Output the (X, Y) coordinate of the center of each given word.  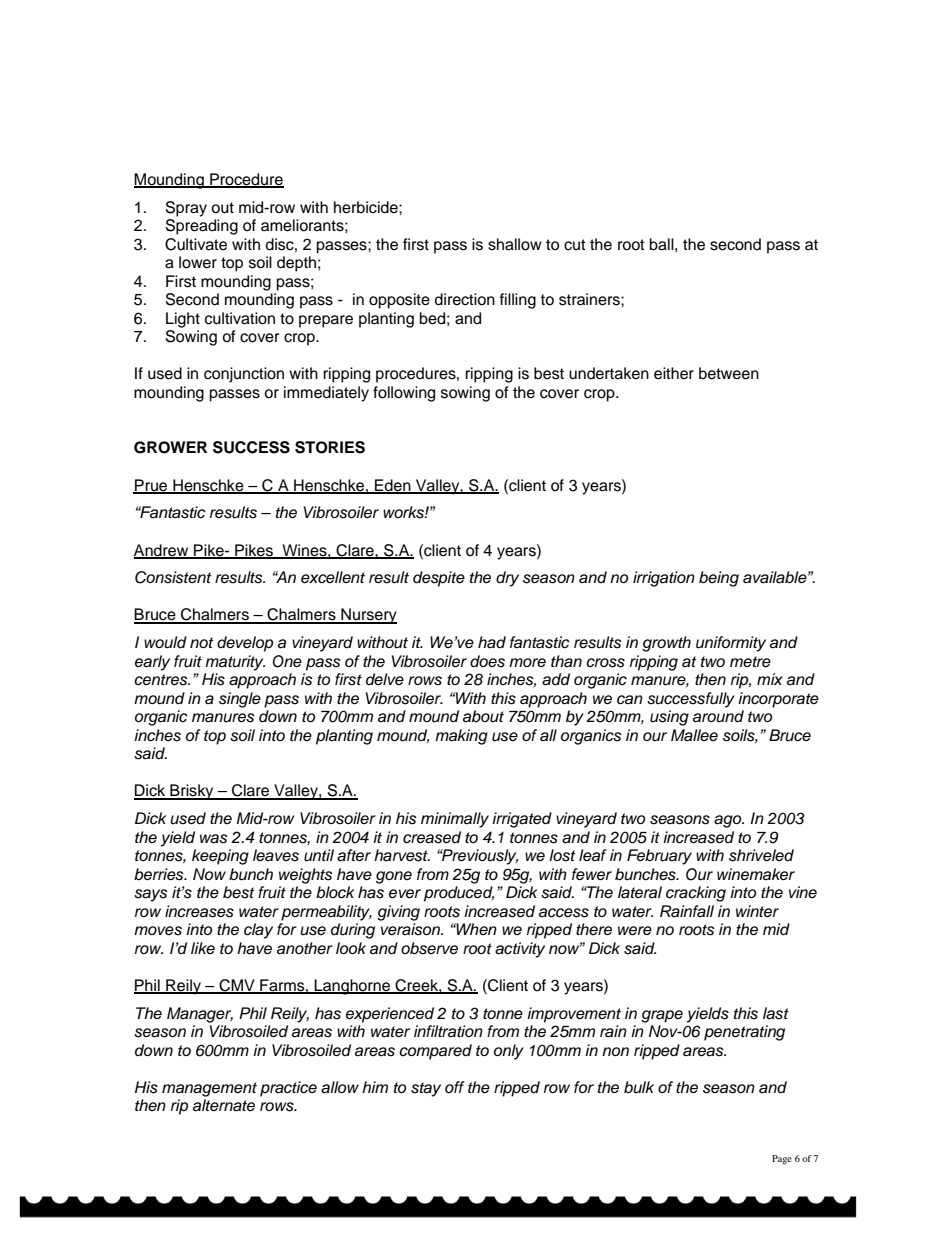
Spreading (202, 227)
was (214, 839)
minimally (455, 820)
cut (575, 245)
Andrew (162, 551)
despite (439, 579)
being (719, 579)
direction (464, 299)
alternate (224, 1105)
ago (729, 821)
